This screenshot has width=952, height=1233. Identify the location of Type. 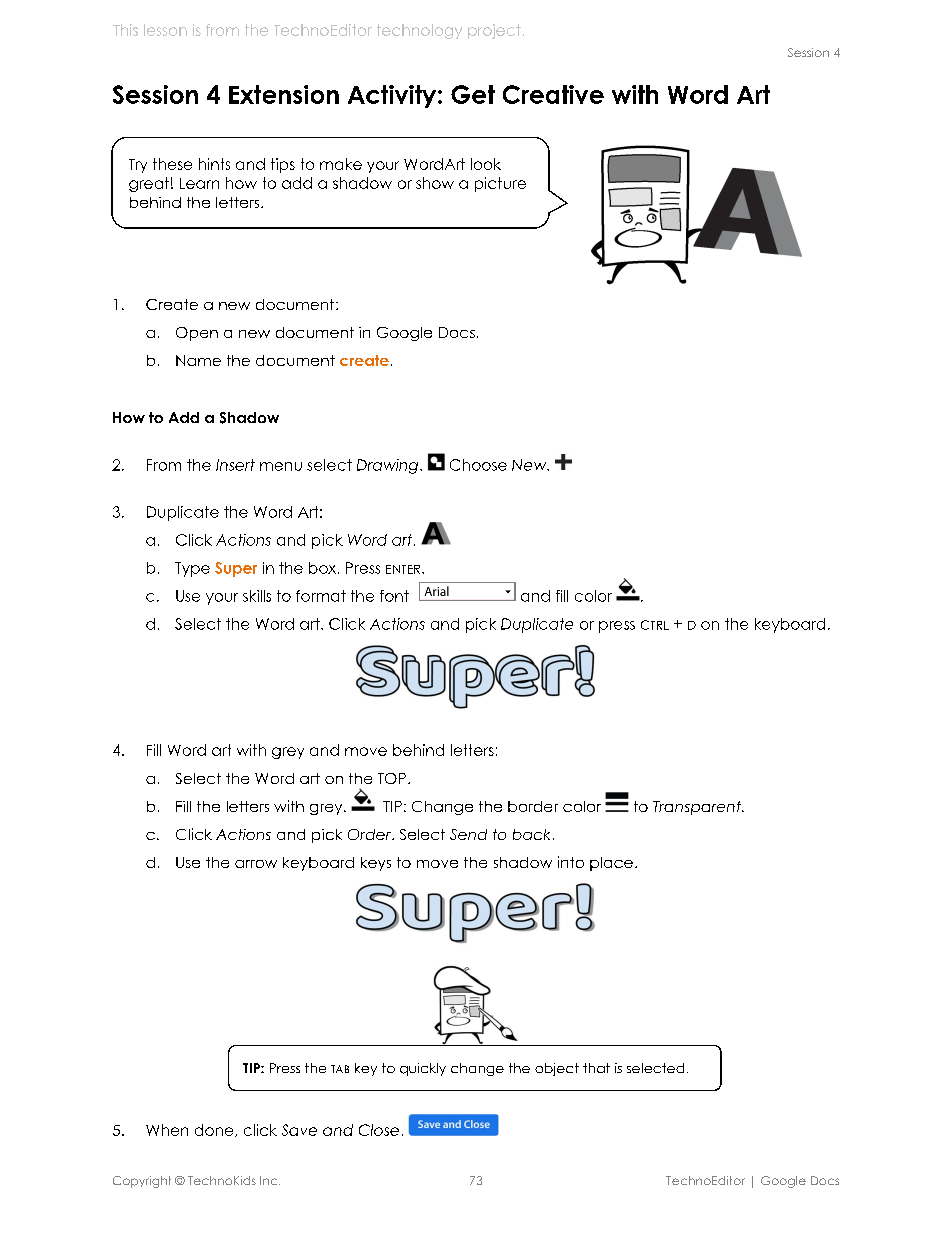
(192, 569).
